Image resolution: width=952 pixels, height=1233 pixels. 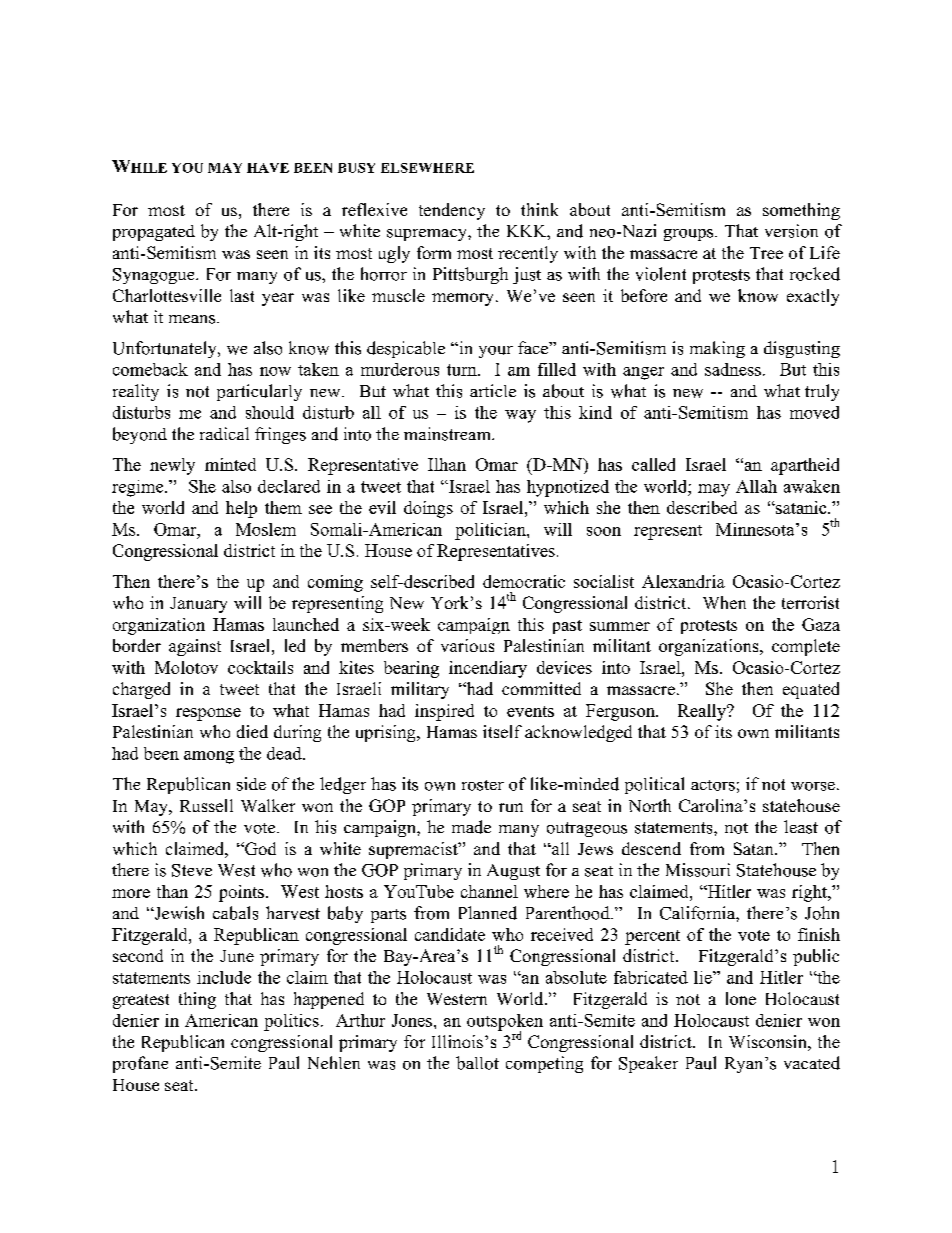 I want to click on version, so click(x=791, y=231).
